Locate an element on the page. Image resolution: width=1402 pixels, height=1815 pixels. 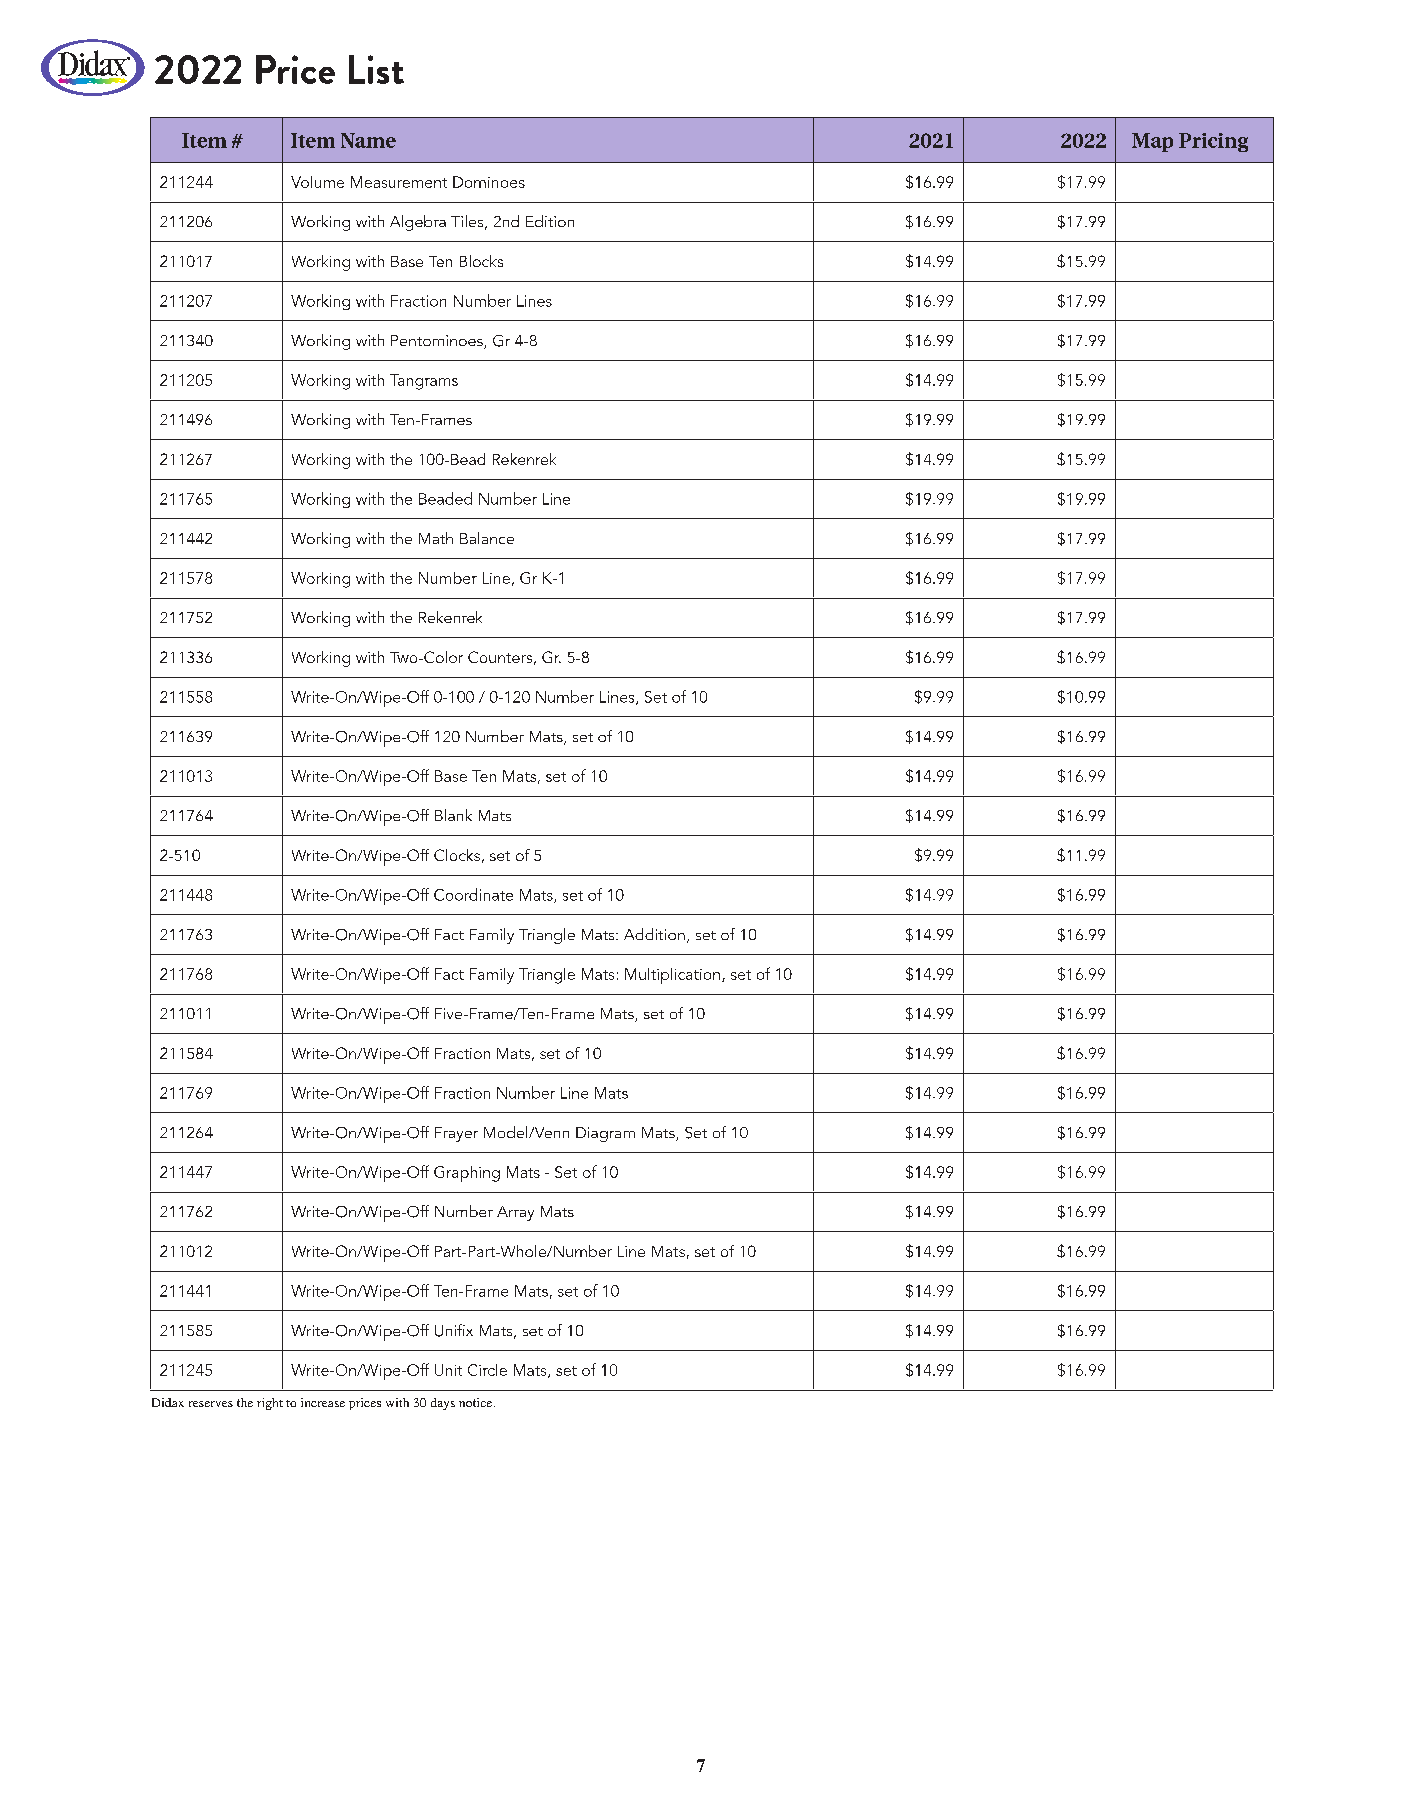
Diagram is located at coordinates (605, 1134).
